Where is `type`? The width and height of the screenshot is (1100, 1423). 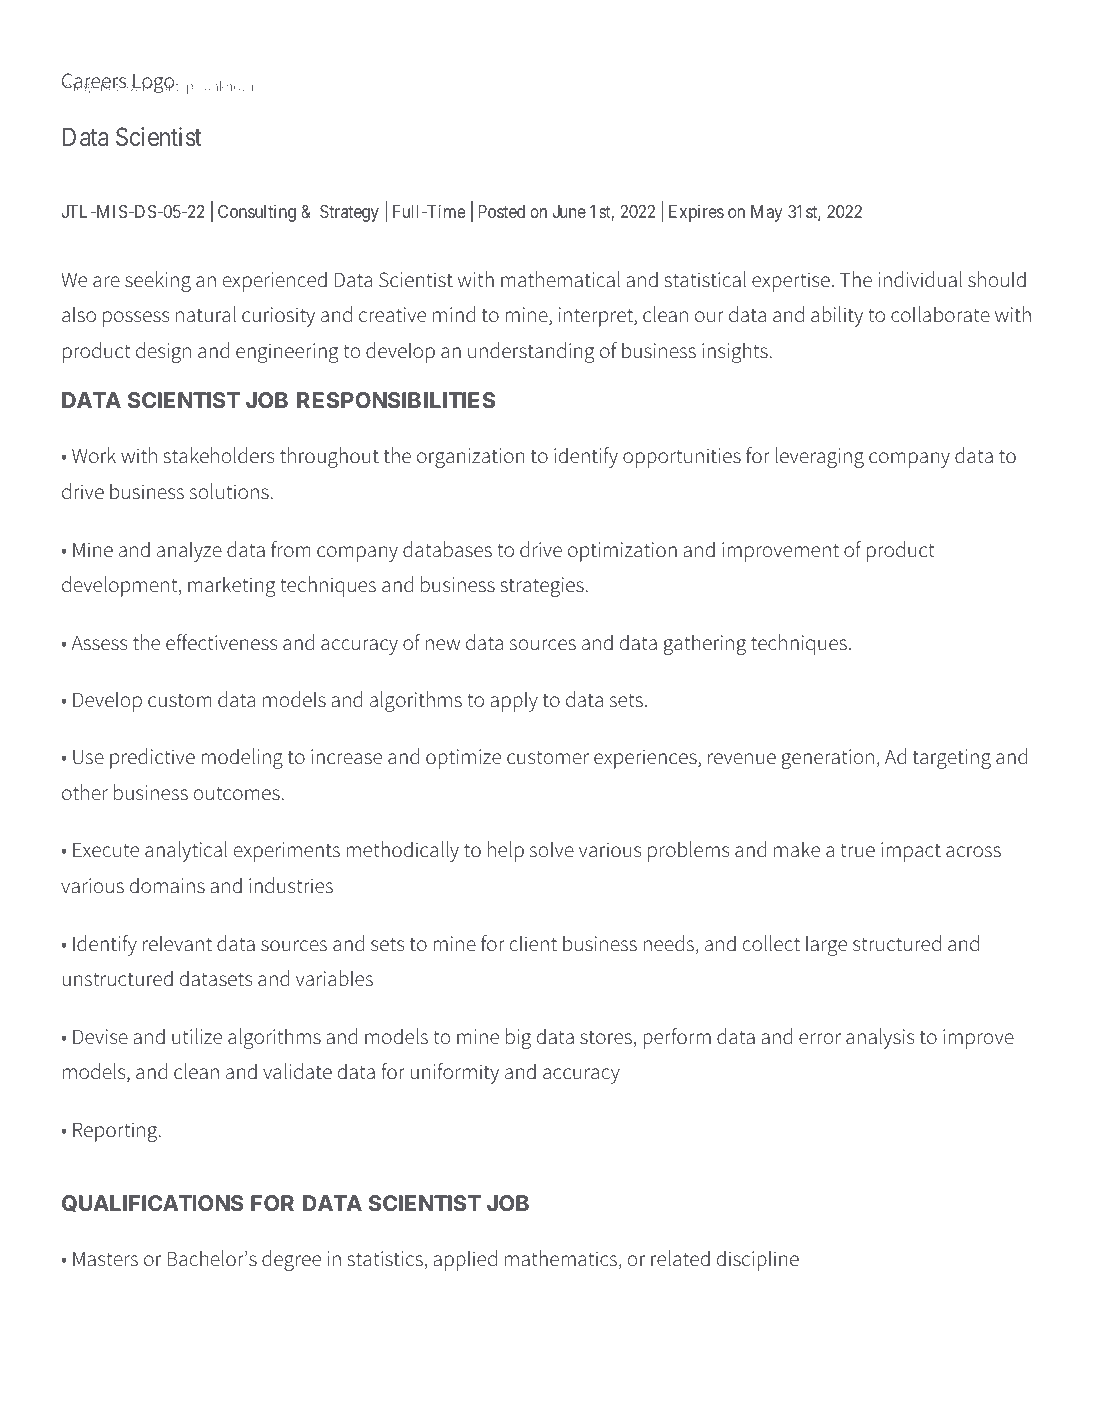
type is located at coordinates (188, 88).
